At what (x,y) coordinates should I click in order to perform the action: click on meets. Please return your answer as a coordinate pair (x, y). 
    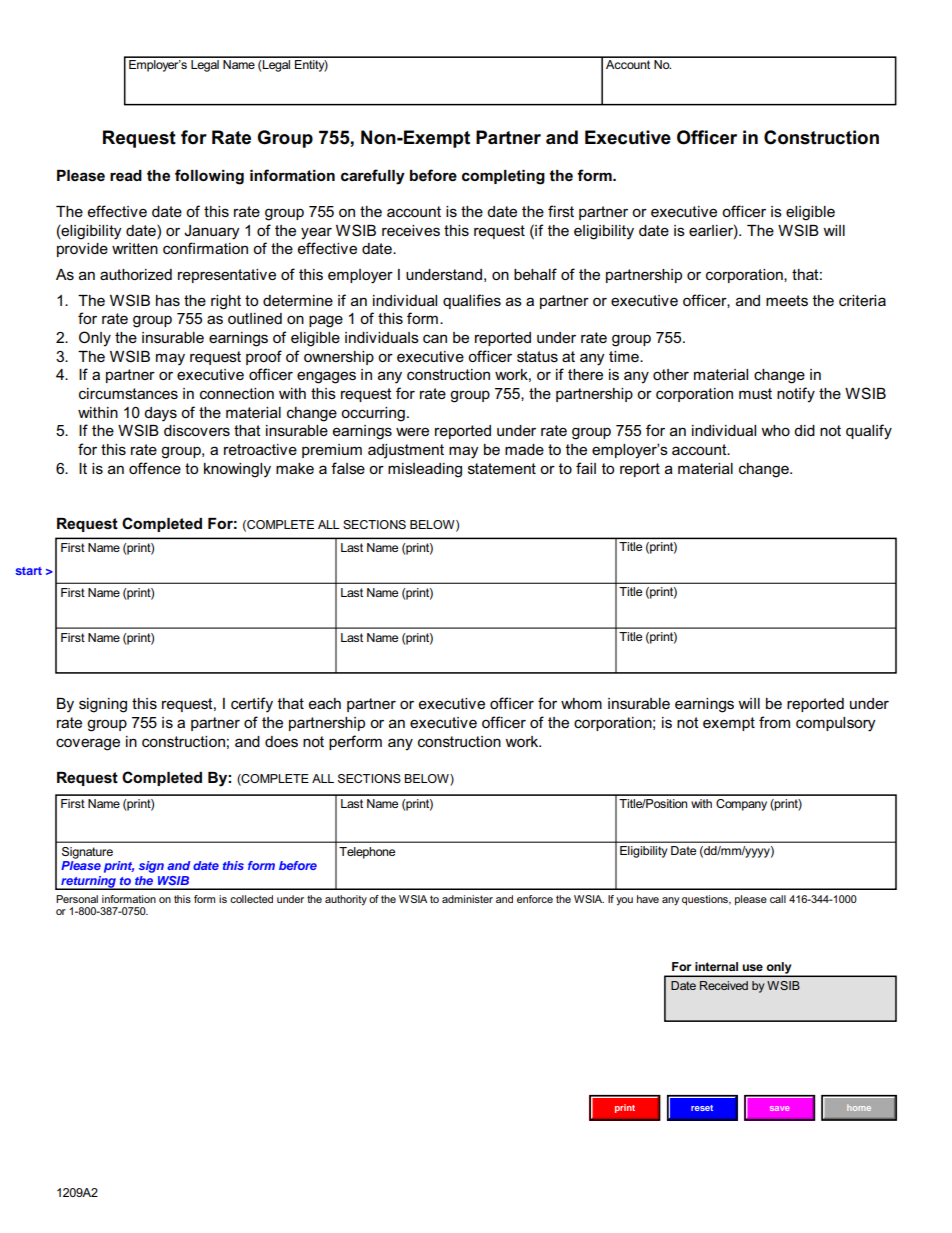
    Looking at the image, I should click on (787, 300).
